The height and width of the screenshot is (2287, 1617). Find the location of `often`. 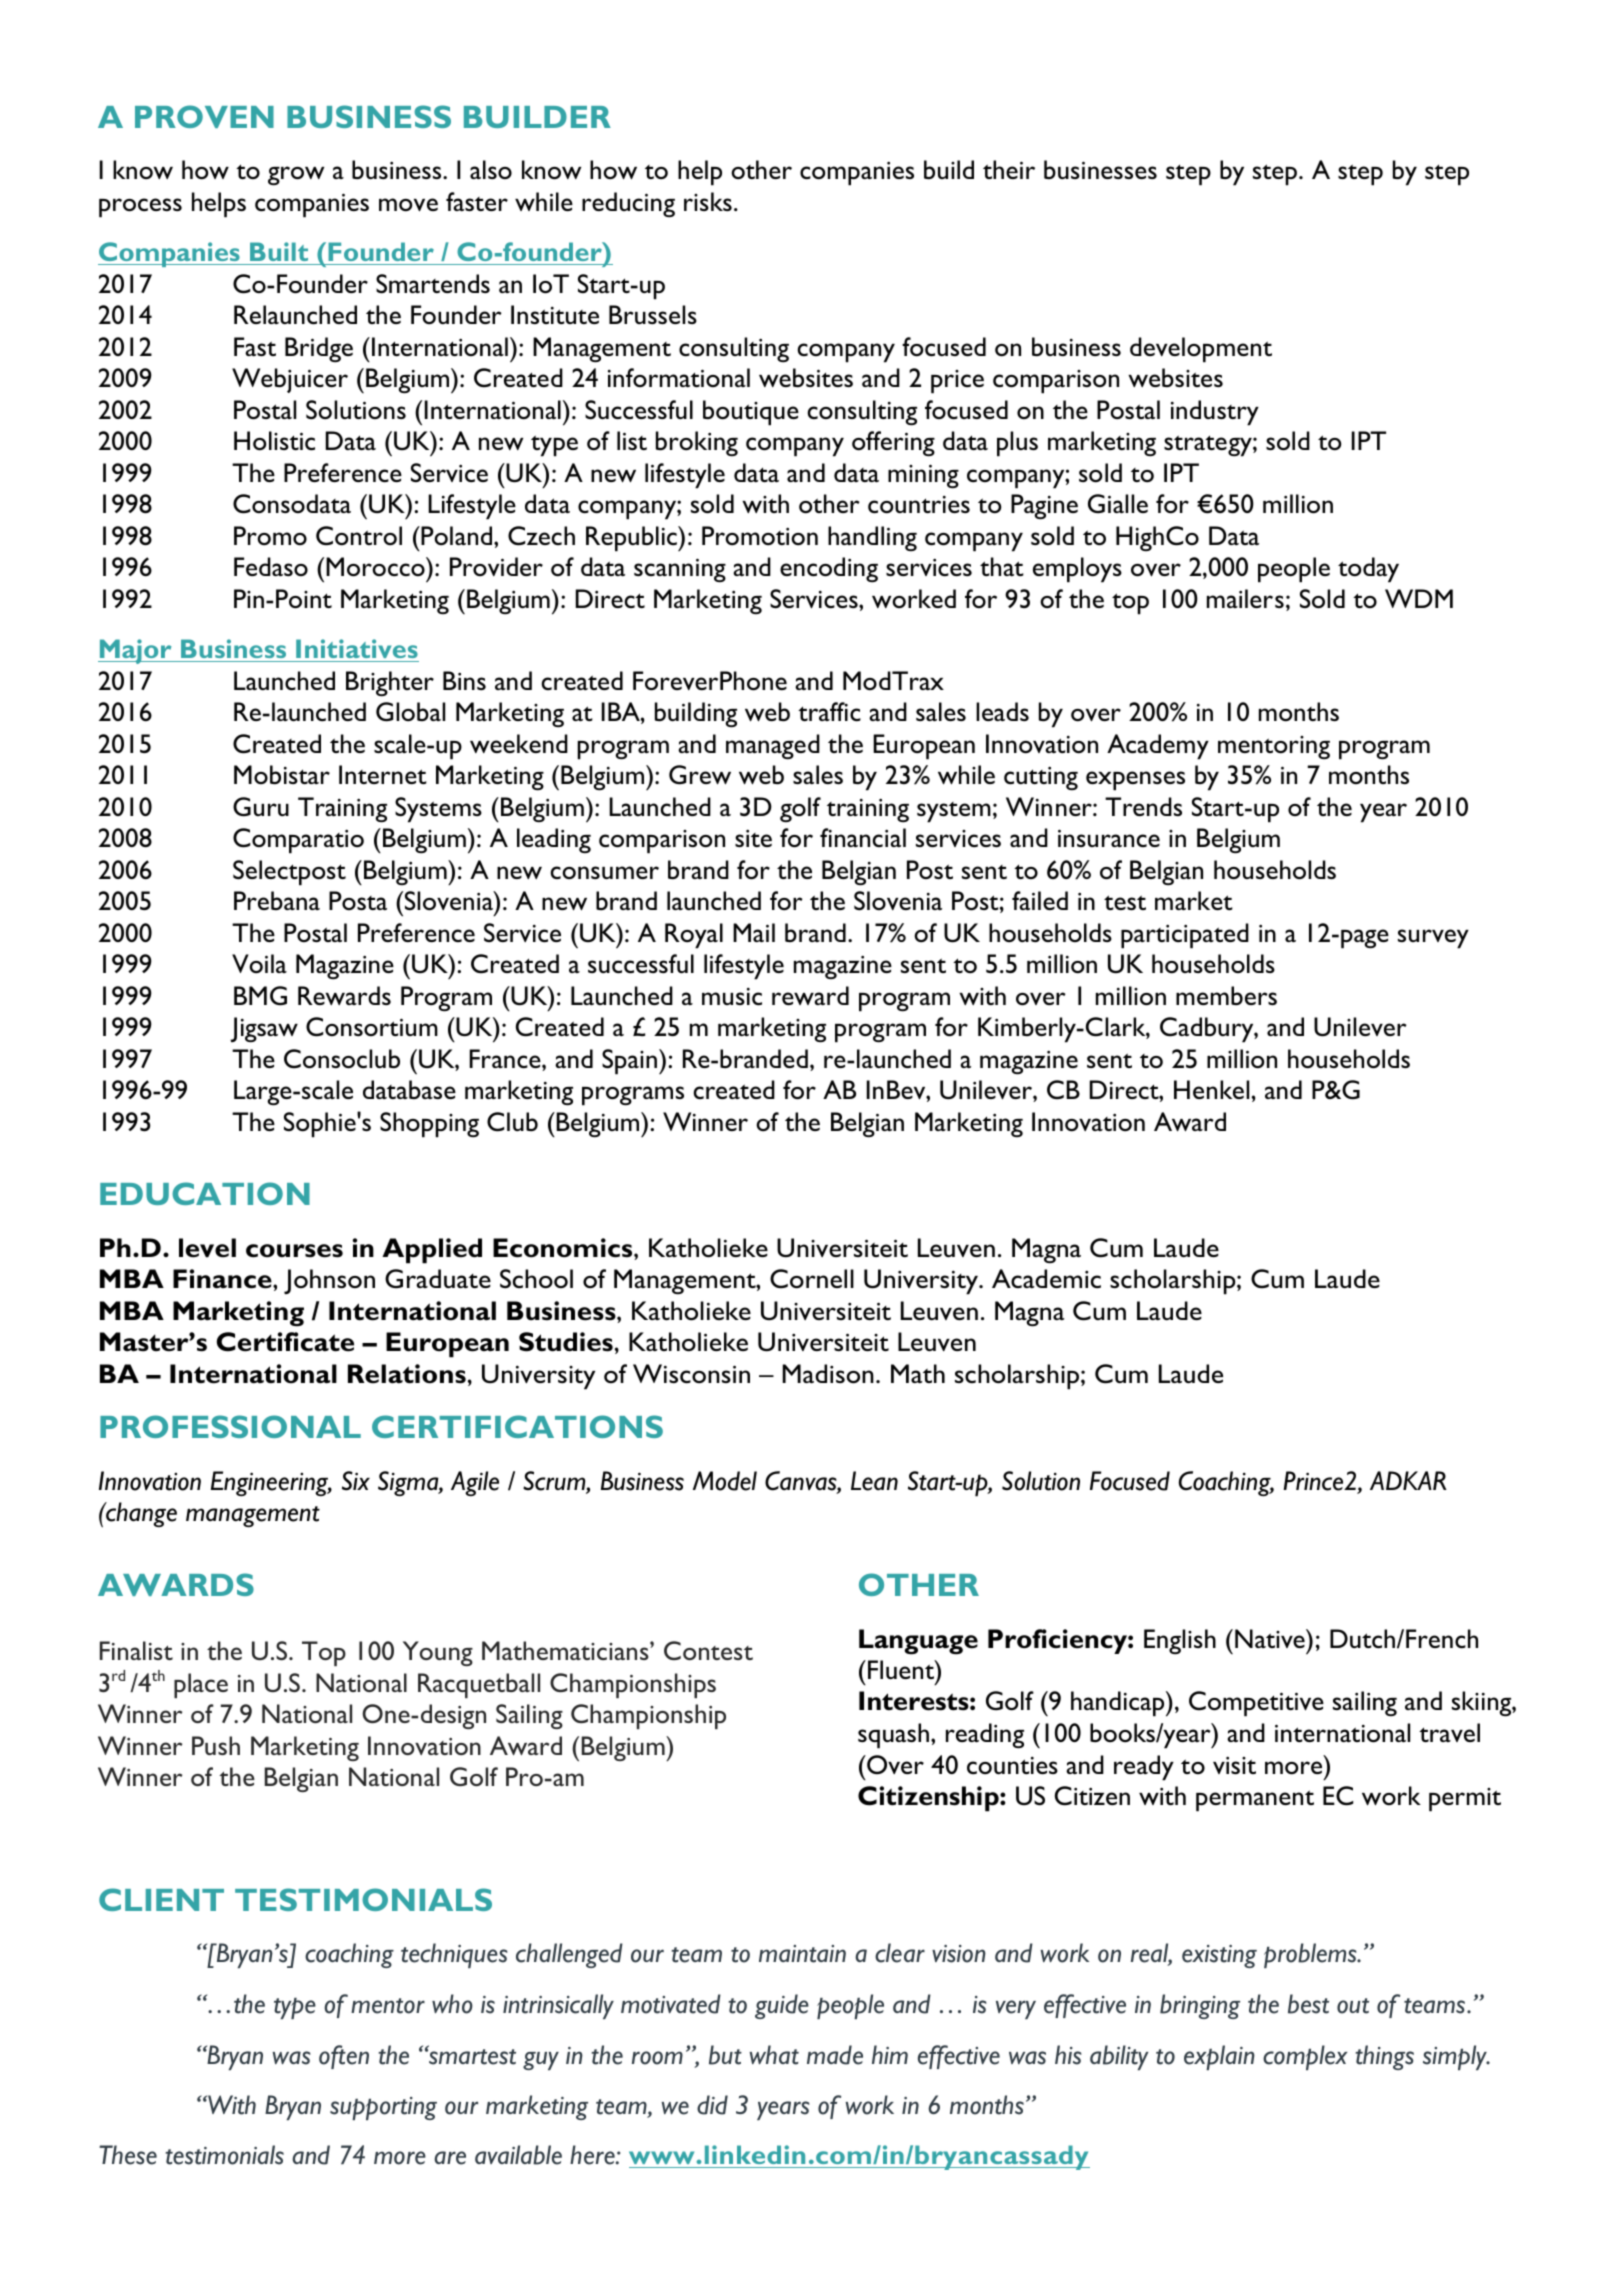

often is located at coordinates (344, 2057).
